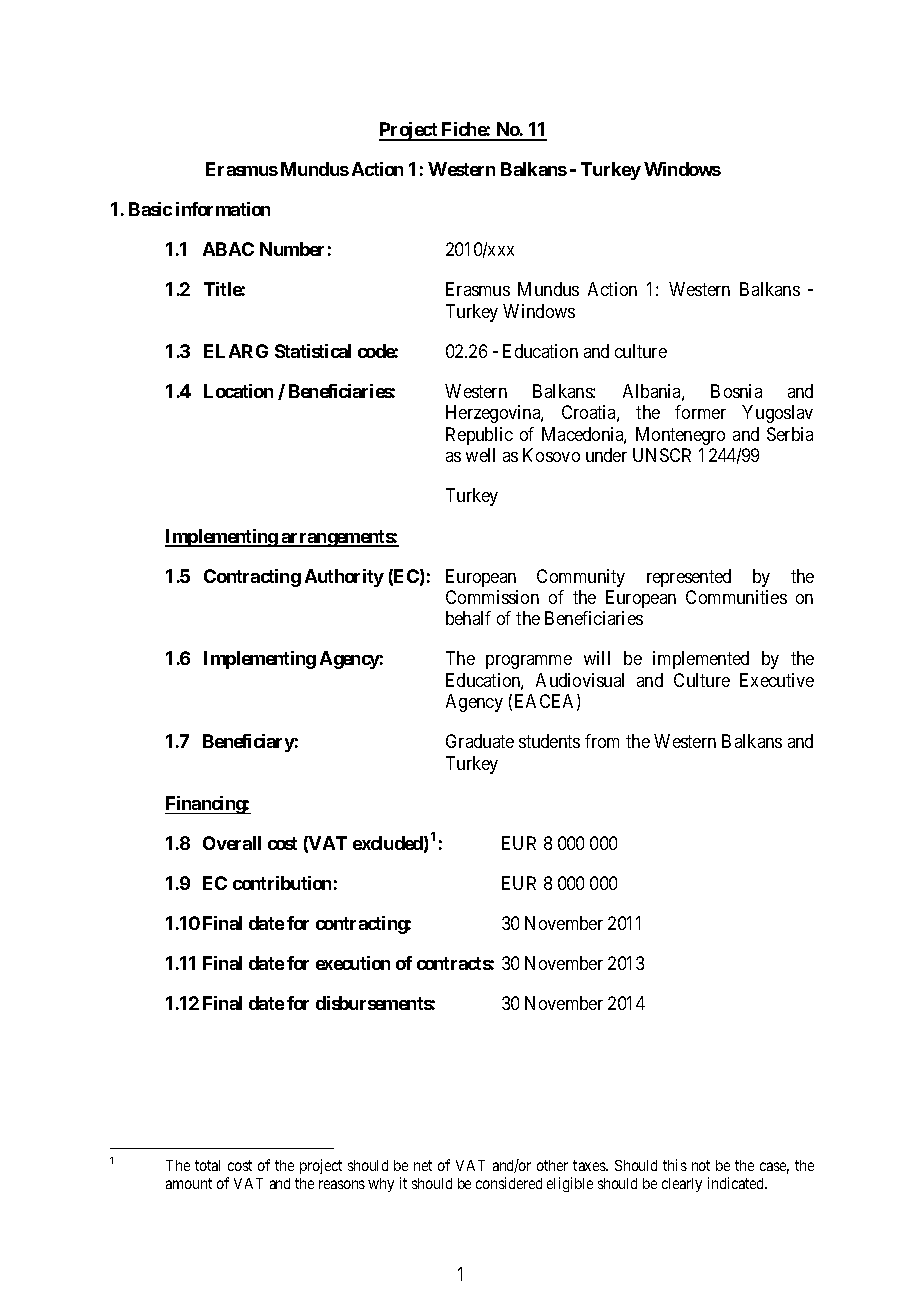 This page has width=924, height=1308. Describe the element at coordinates (675, 1165) in the page. I see `this` at that location.
